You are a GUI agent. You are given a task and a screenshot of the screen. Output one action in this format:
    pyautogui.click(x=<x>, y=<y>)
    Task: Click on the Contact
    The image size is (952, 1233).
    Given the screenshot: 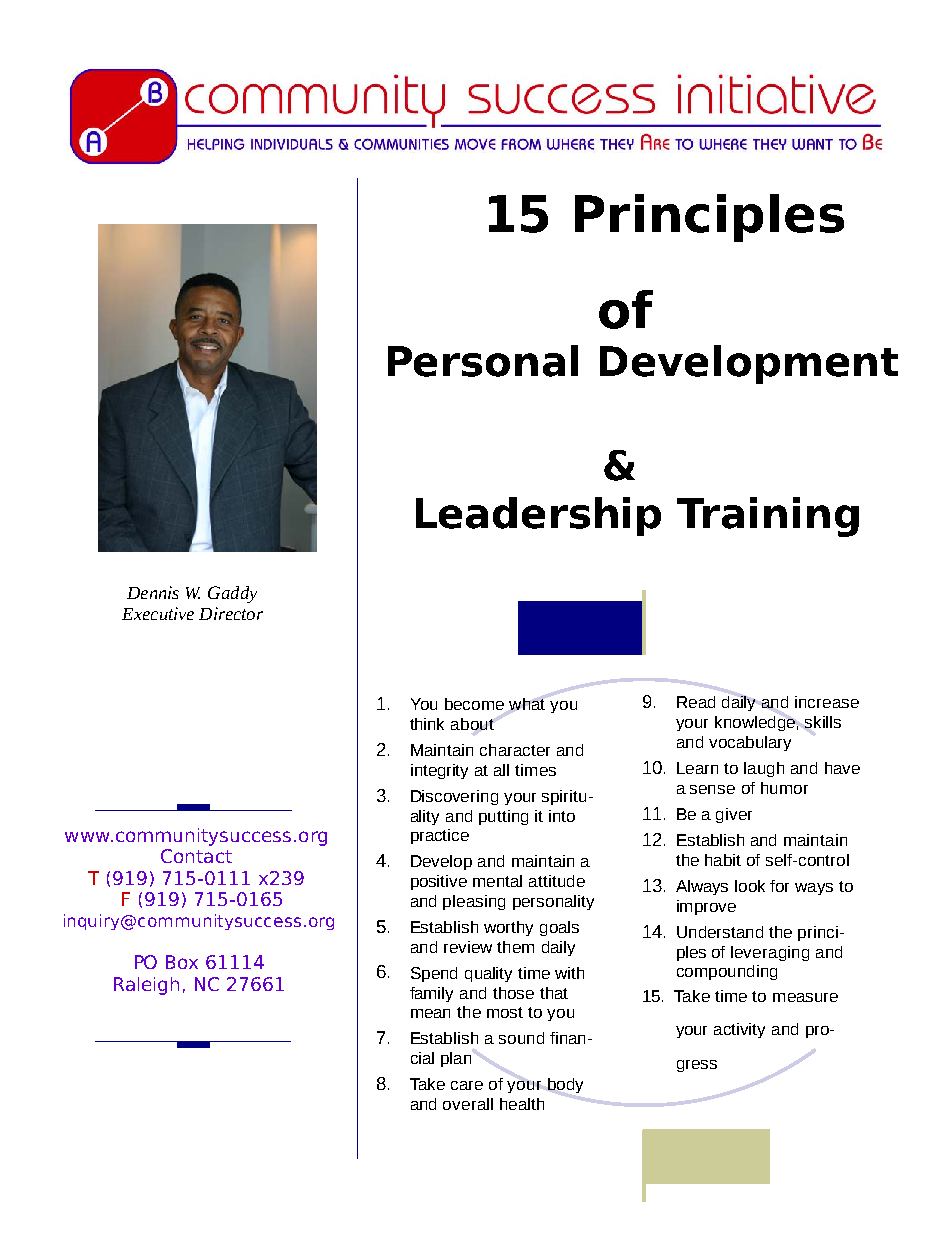 What is the action you would take?
    pyautogui.click(x=196, y=856)
